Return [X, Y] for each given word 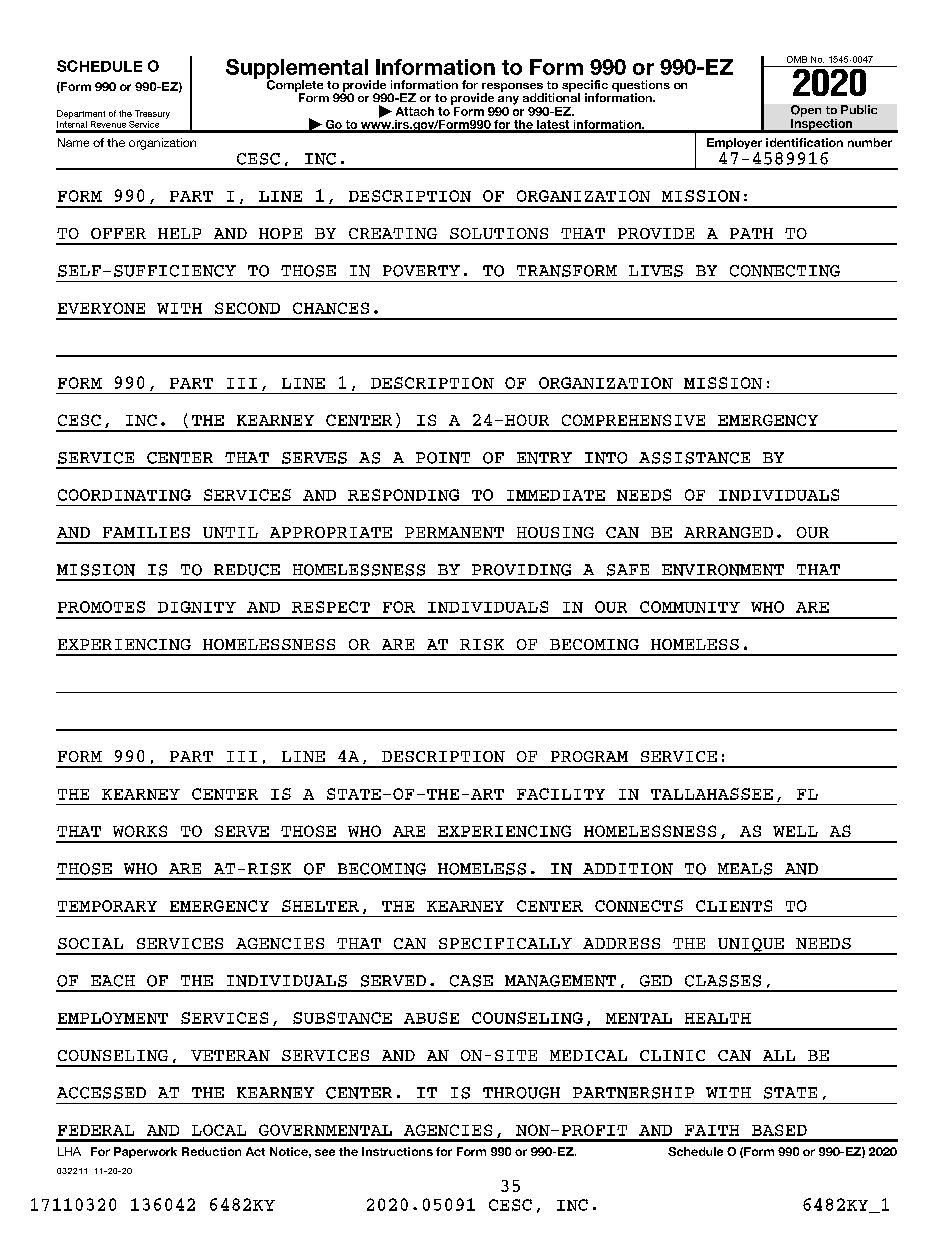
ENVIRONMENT [723, 570]
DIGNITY [197, 607]
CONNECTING [785, 271]
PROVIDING [521, 570]
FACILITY [561, 794]
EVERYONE [101, 308]
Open [806, 111]
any [508, 100]
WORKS [140, 831]
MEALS [745, 869]
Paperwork [145, 1152]
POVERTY [421, 271]
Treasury [152, 114]
